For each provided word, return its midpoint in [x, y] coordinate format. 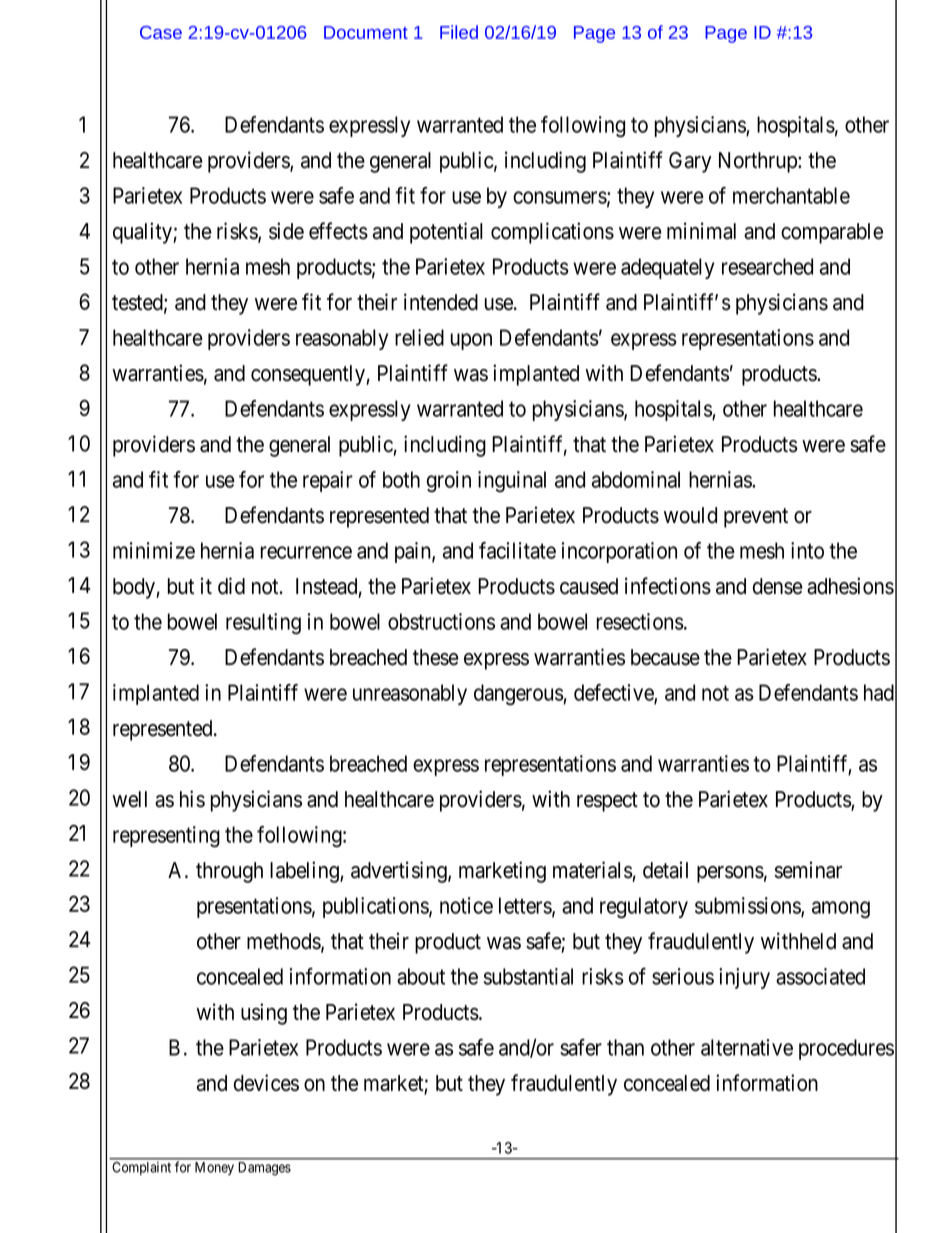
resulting [263, 624]
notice [466, 905]
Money [214, 1168]
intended [441, 302]
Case [161, 32]
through [229, 872]
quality [143, 233]
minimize [154, 550]
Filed [459, 32]
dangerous [519, 695]
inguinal [512, 481]
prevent [756, 518]
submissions [748, 906]
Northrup [759, 162]
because [665, 657]
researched [767, 266]
